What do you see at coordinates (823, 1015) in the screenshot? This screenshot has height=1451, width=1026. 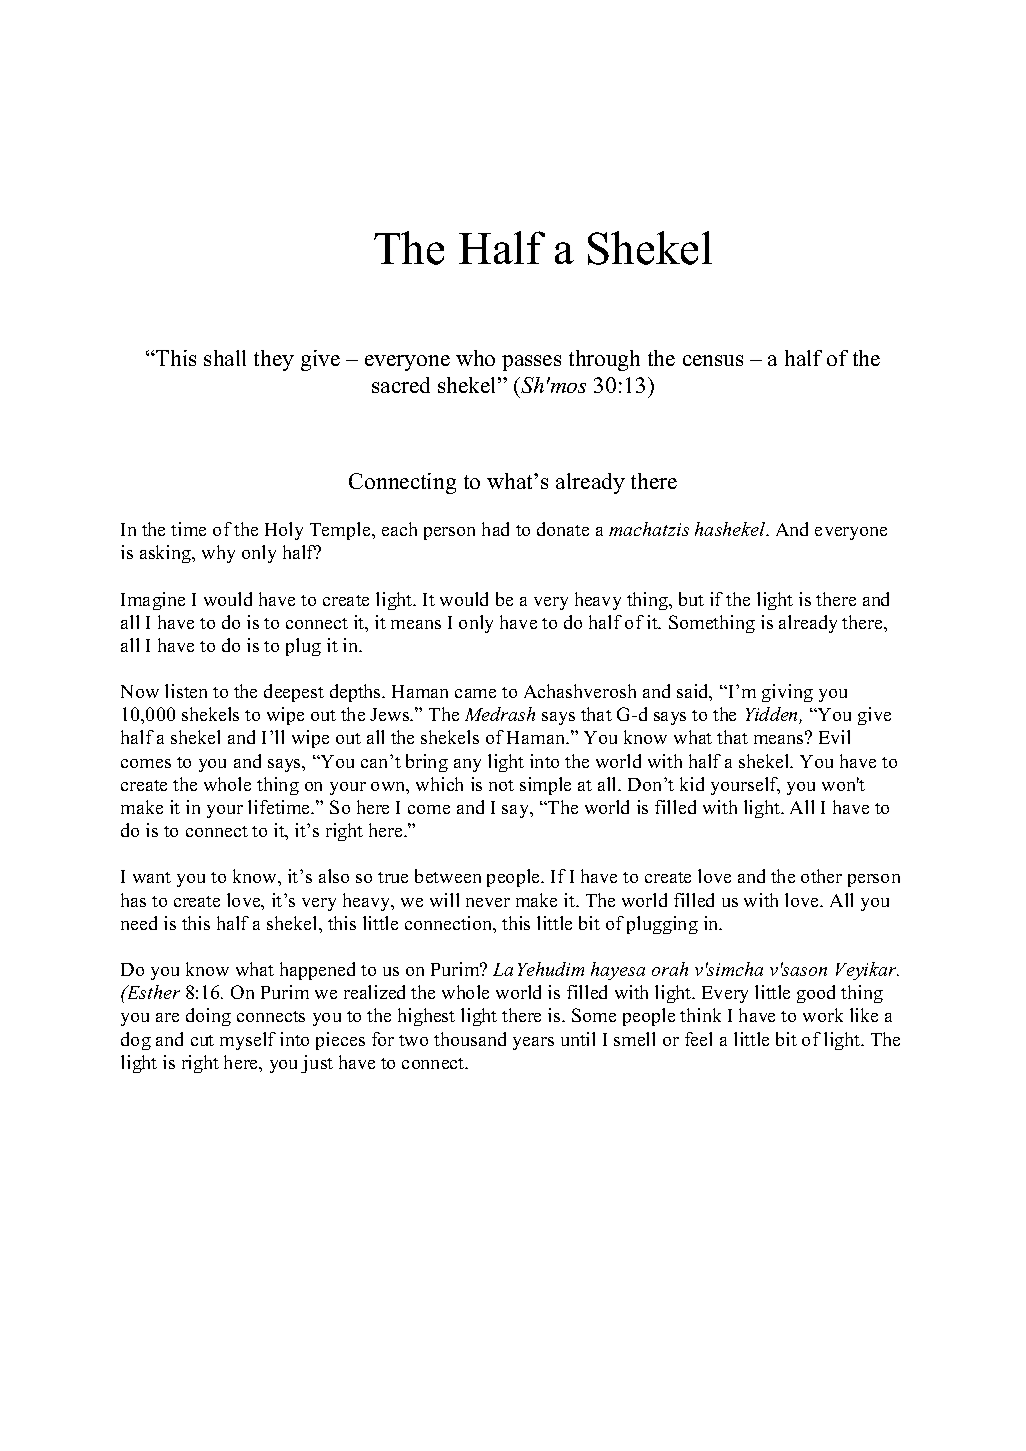 I see `work` at bounding box center [823, 1015].
